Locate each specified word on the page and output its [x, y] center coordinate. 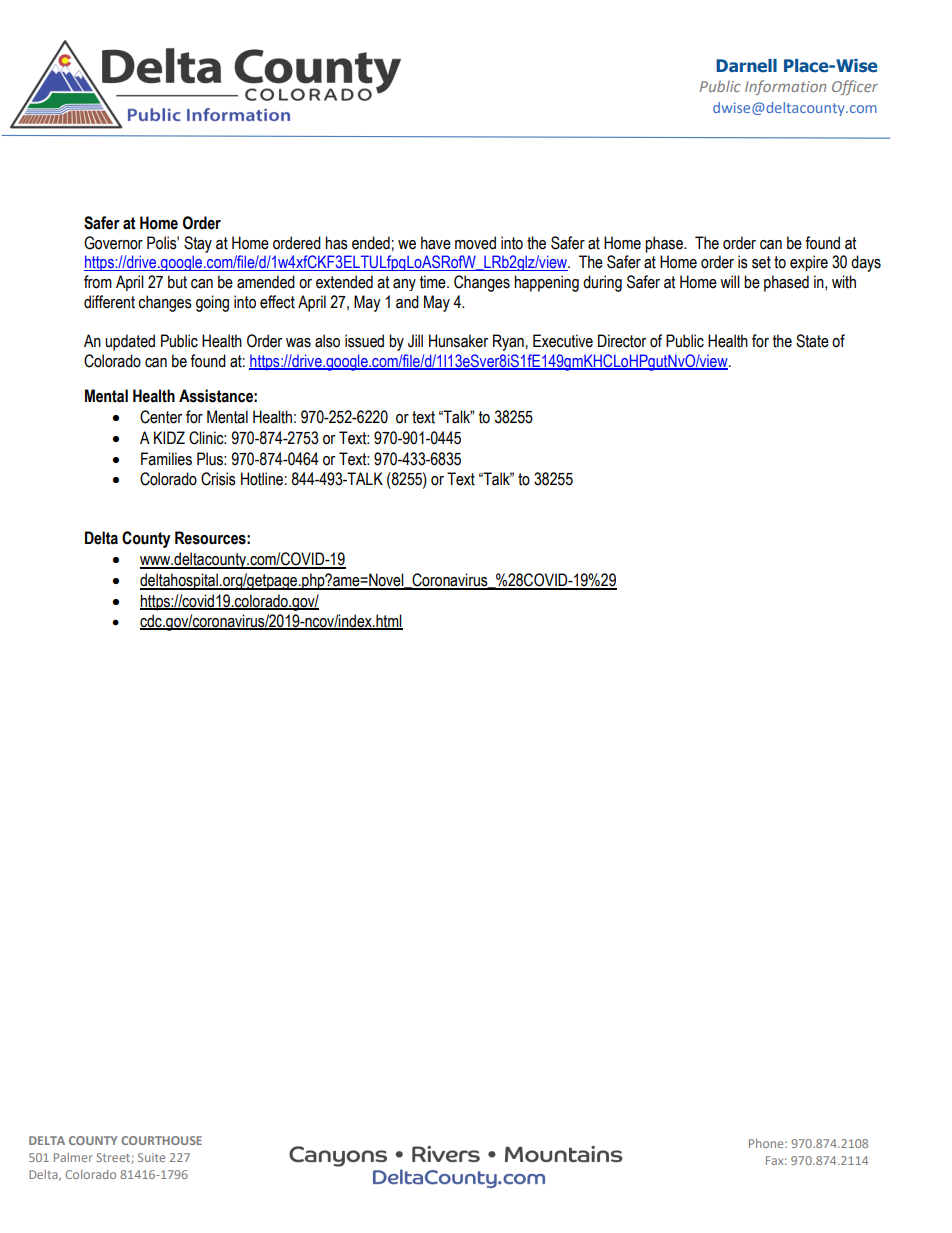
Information [785, 87]
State [812, 341]
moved [475, 243]
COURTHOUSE [161, 1140]
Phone [767, 1143]
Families [166, 459]
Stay [198, 244]
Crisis [218, 479]
